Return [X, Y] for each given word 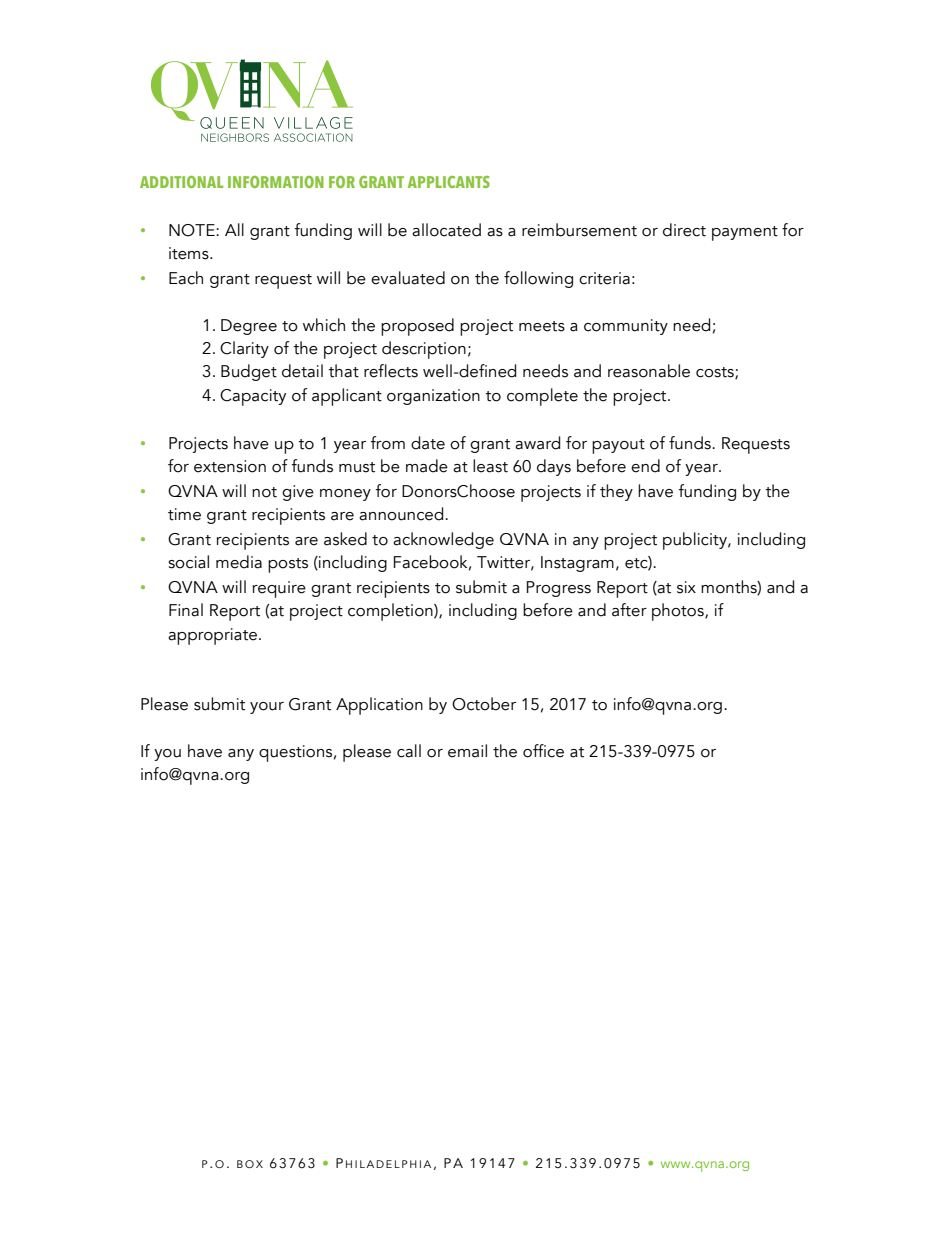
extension [230, 466]
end [645, 466]
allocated [446, 230]
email [467, 751]
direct [684, 230]
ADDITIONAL [181, 182]
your [267, 708]
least [490, 466]
